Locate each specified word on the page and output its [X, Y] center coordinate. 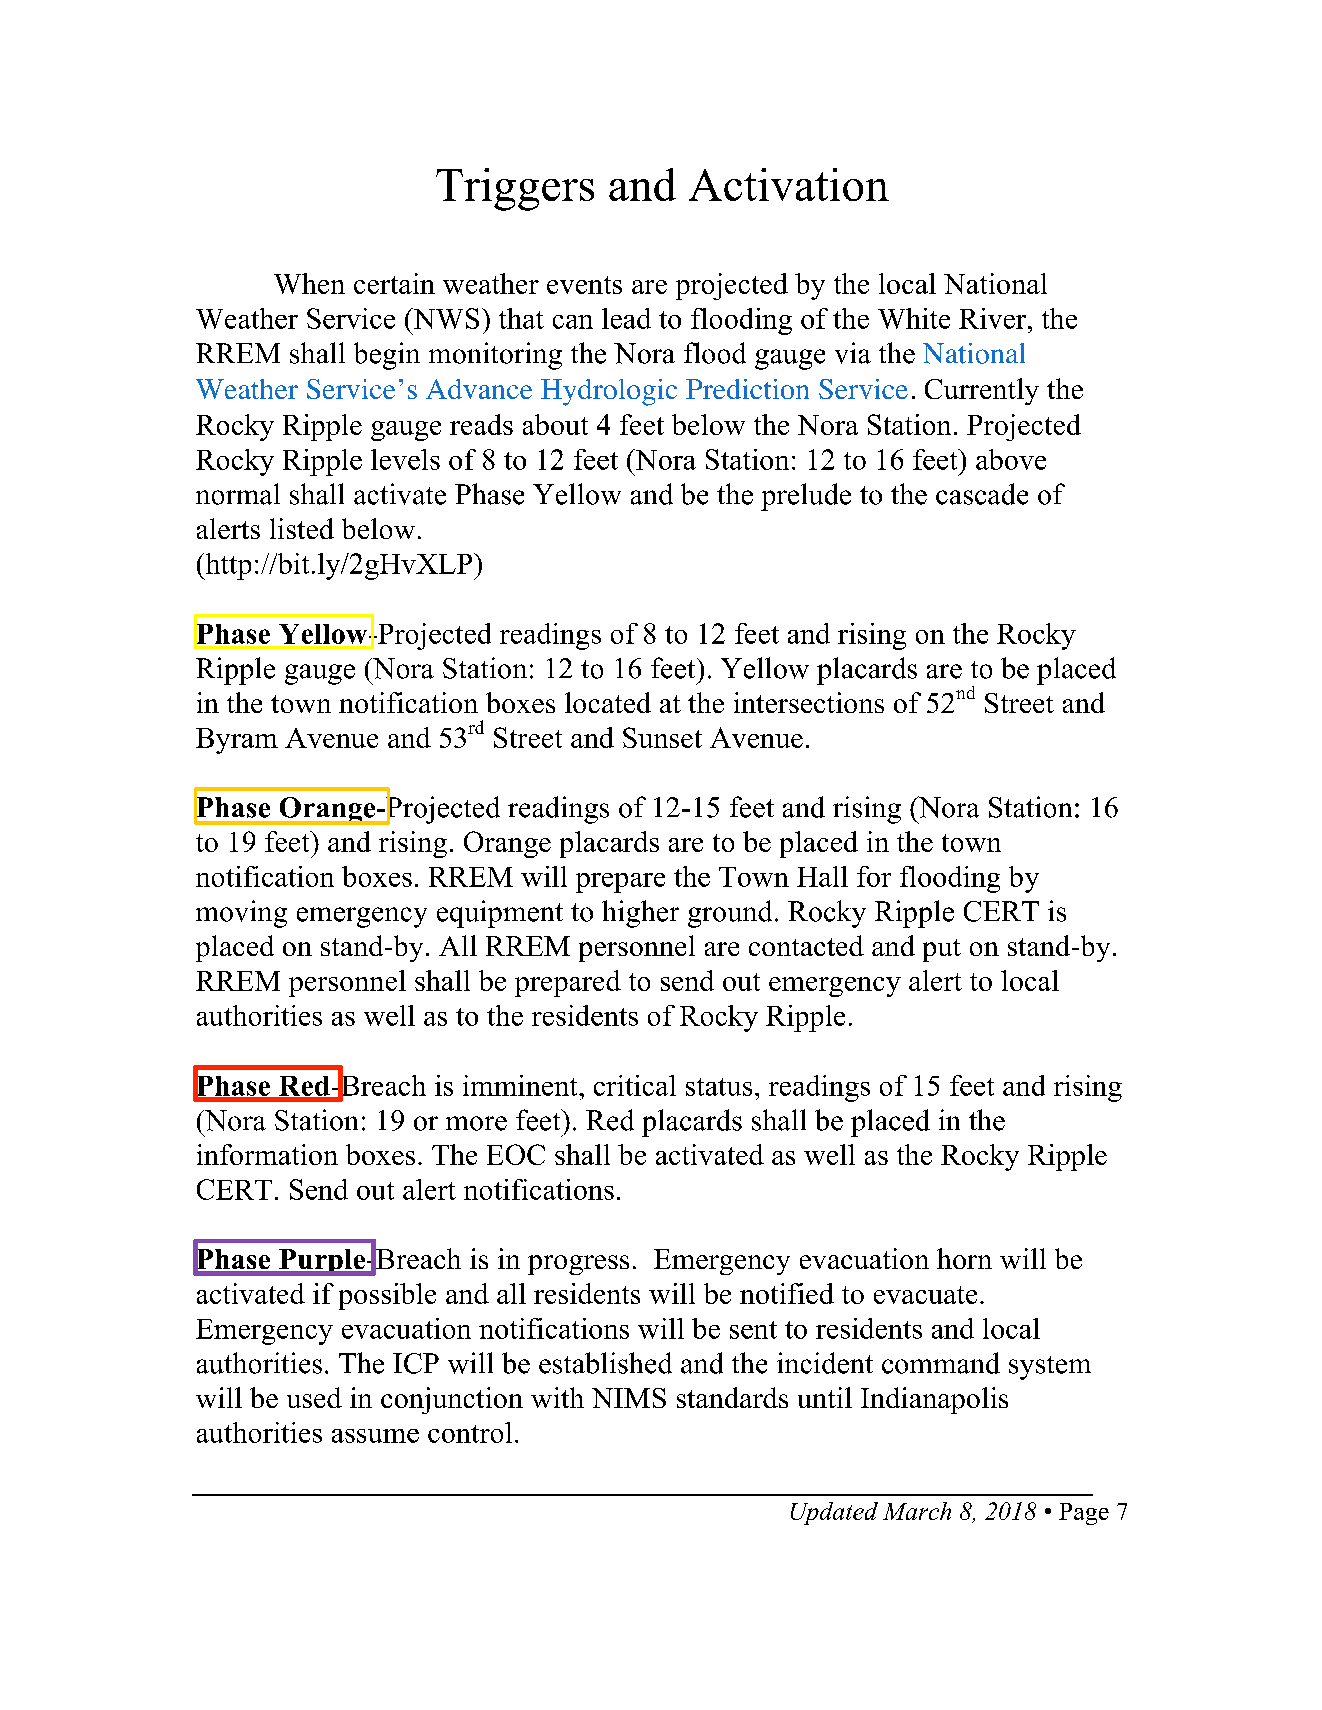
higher [640, 914]
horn [964, 1258]
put [942, 950]
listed [302, 528]
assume [375, 1436]
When [309, 283]
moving [241, 914]
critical [635, 1085]
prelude [806, 497]
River [994, 318]
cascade [982, 494]
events [584, 285]
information [267, 1154]
